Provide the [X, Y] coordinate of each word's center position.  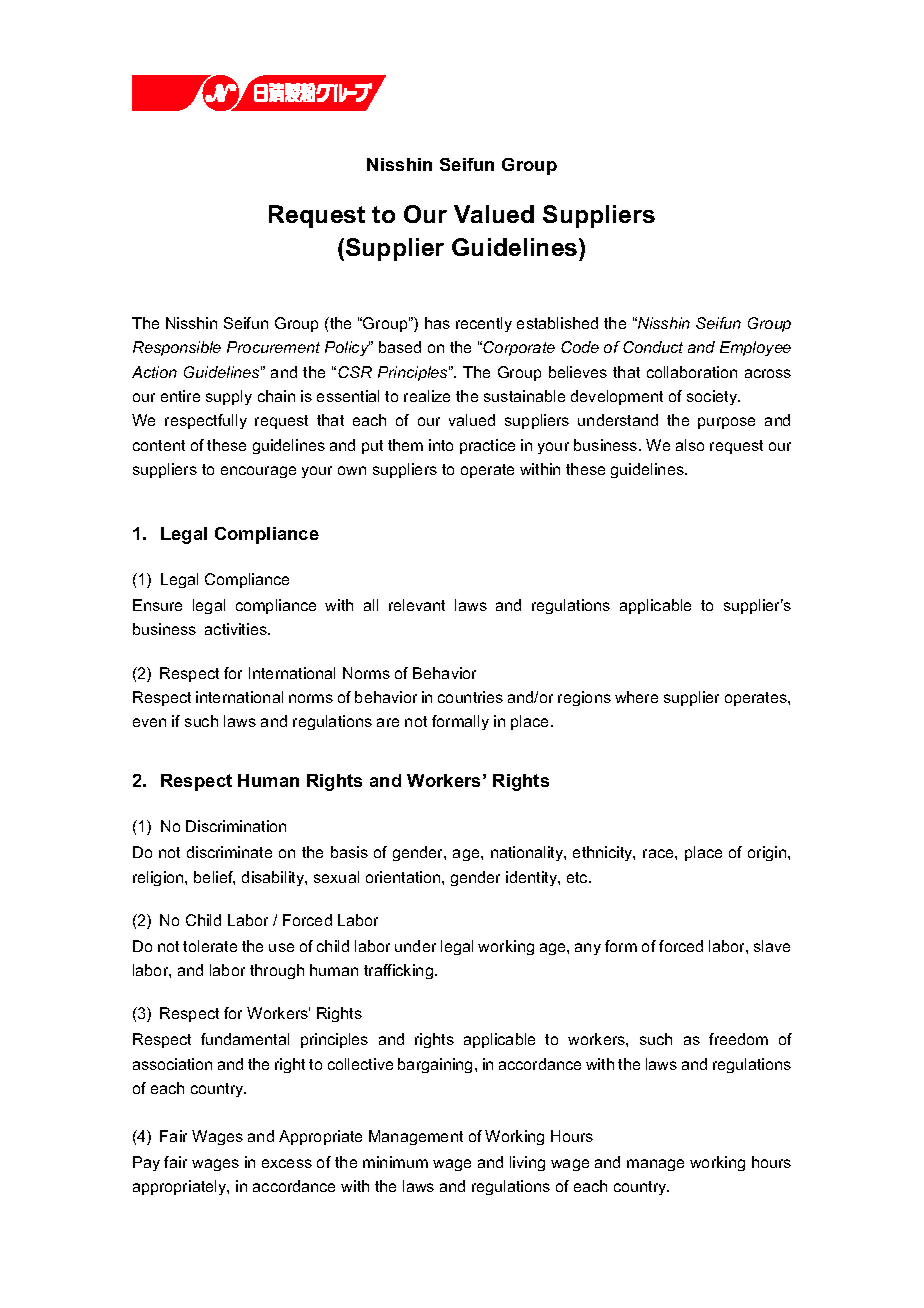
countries [470, 697]
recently [484, 324]
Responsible [177, 348]
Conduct [653, 347]
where [636, 697]
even [149, 722]
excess [287, 1163]
